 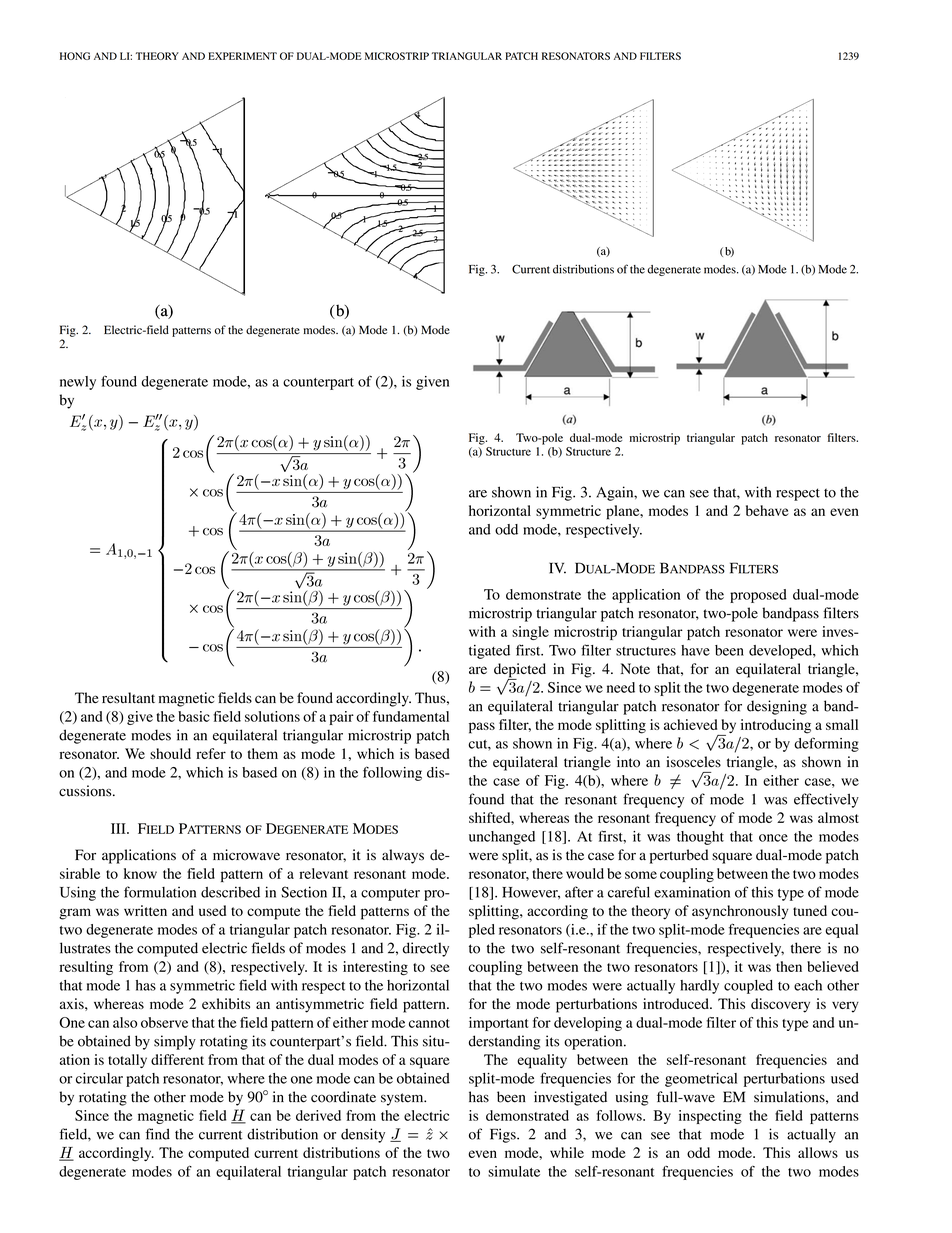 I want to click on newly, so click(x=78, y=383).
